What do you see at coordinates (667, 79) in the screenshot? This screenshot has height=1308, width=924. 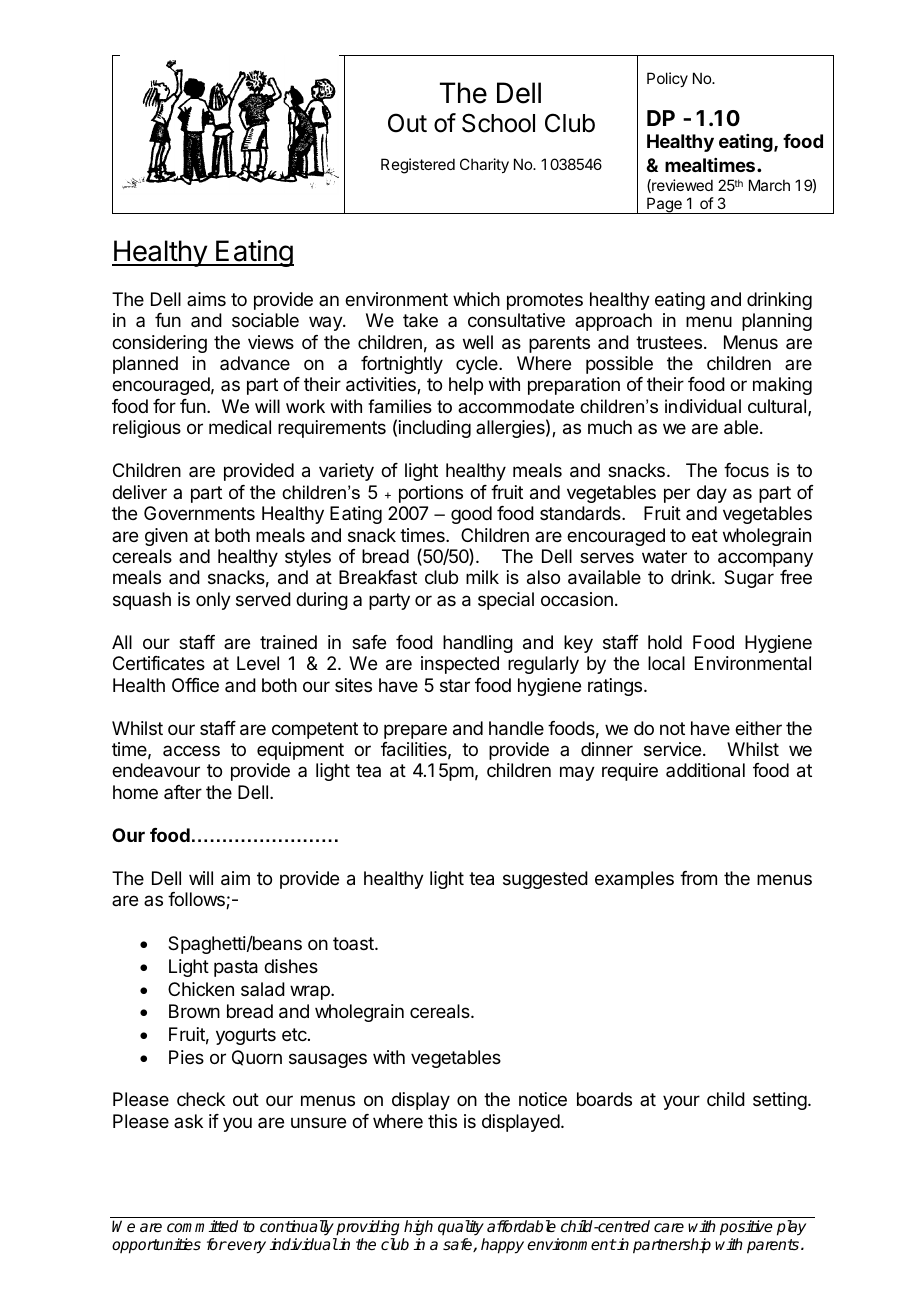 I see `Policy` at bounding box center [667, 79].
